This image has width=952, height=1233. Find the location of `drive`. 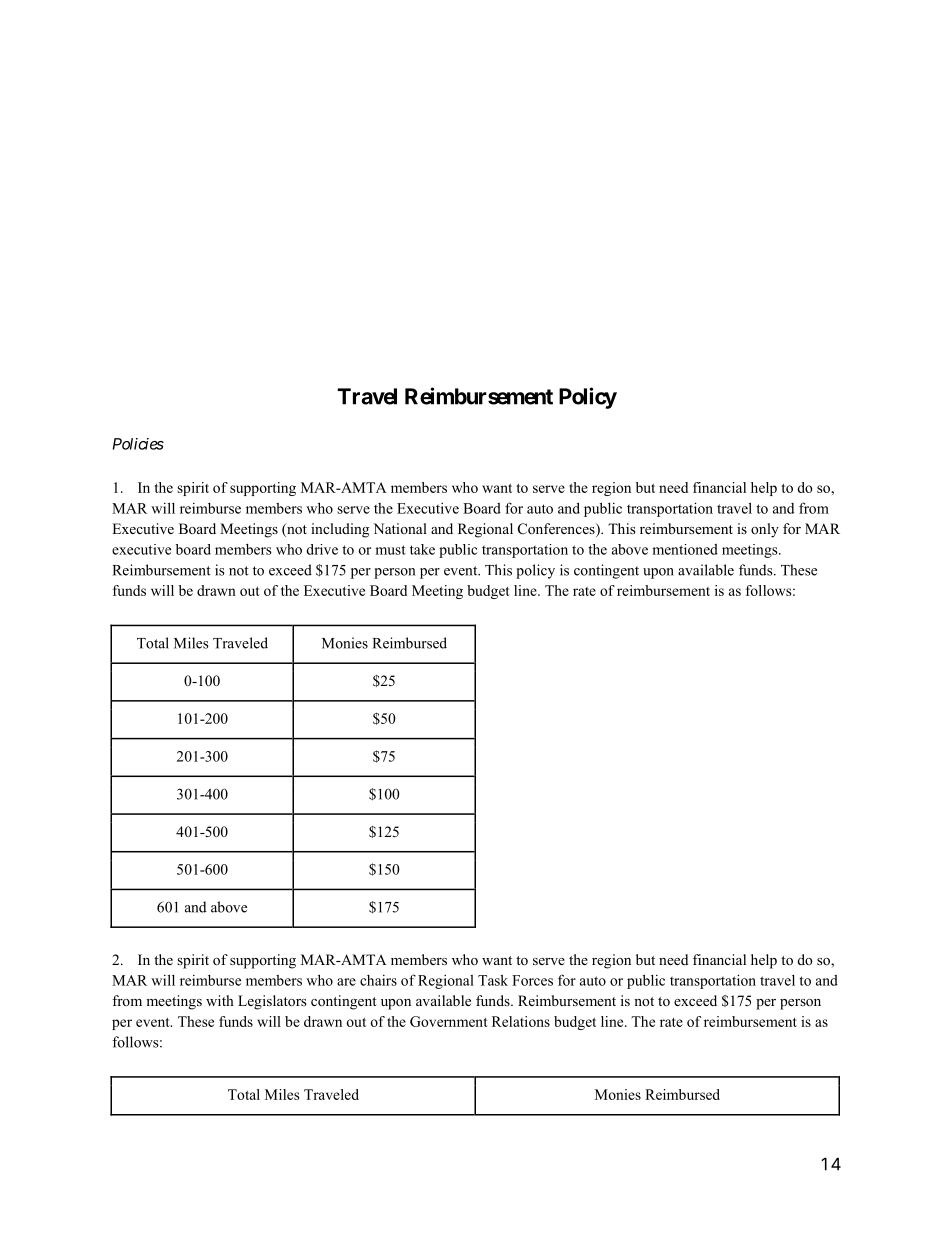

drive is located at coordinates (322, 549).
